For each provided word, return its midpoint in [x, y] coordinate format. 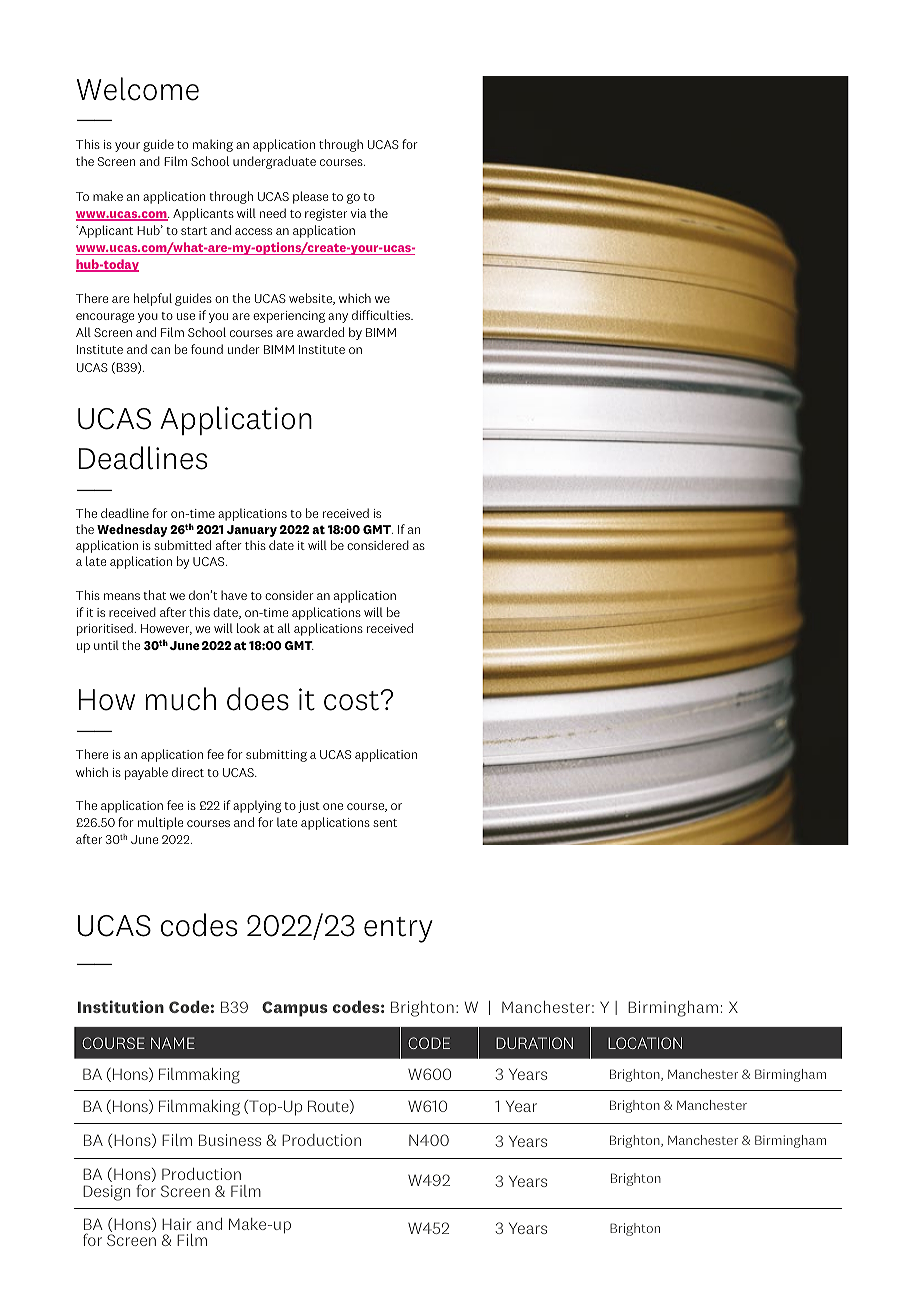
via [358, 213]
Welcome [138, 89]
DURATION [534, 1043]
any [338, 318]
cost [351, 701]
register [326, 215]
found [207, 349]
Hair [176, 1224]
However [166, 629]
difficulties [382, 315]
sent [385, 823]
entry [398, 930]
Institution [121, 1006]
